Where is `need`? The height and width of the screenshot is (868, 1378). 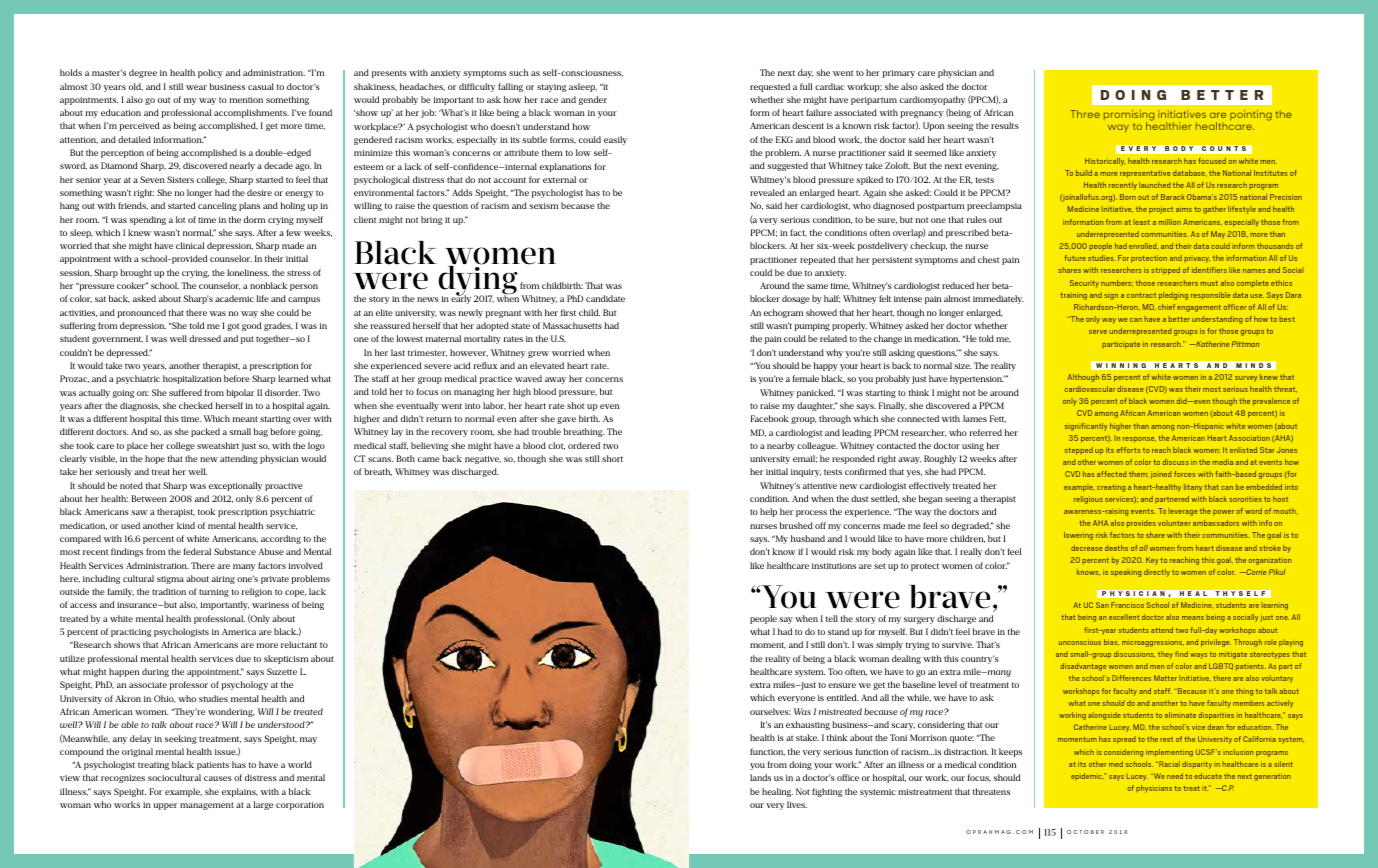
need is located at coordinates (1175, 776).
